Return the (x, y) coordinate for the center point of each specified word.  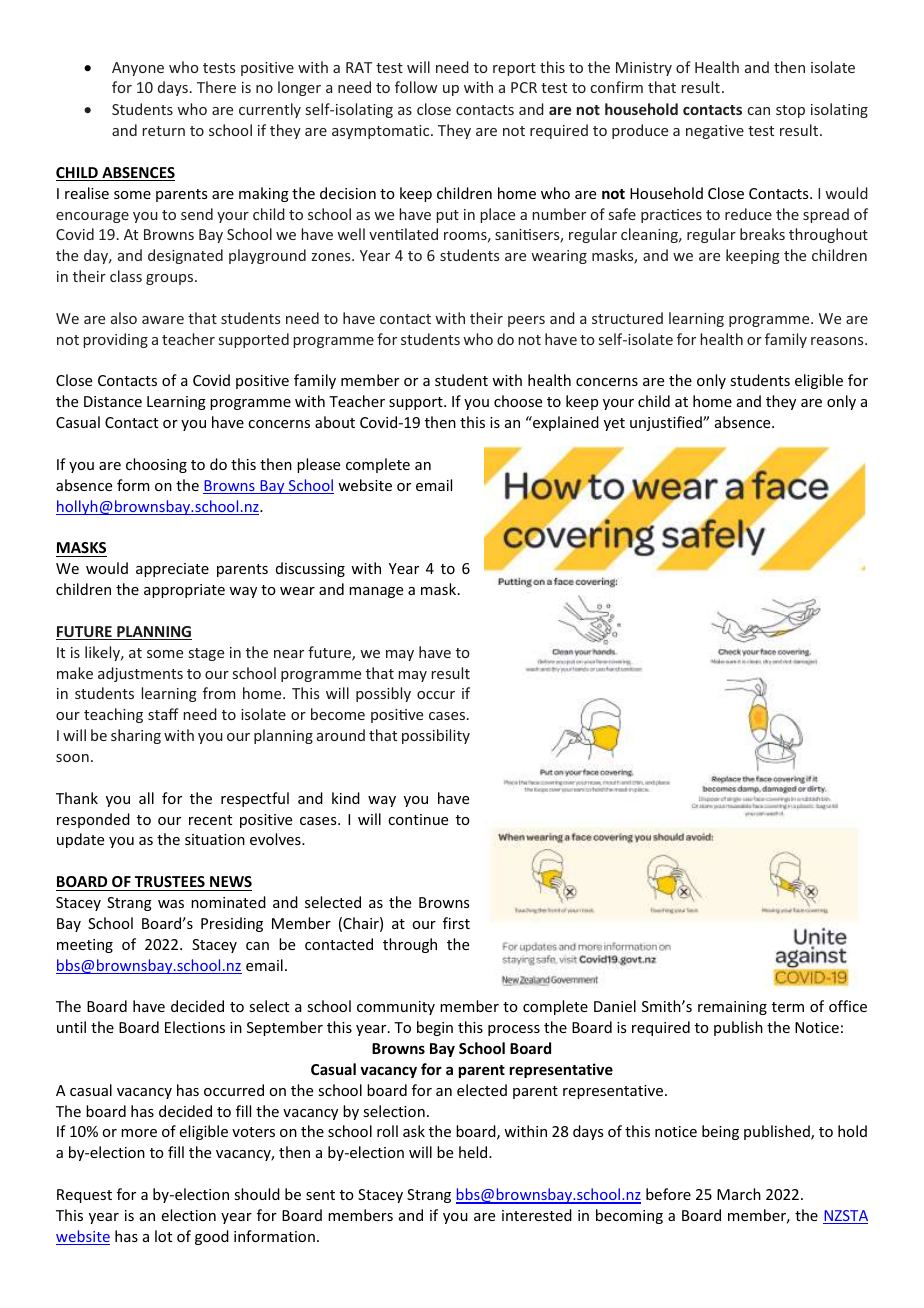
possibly (383, 694)
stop (790, 111)
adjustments (140, 674)
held (474, 1152)
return (163, 131)
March (739, 1194)
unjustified (667, 423)
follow (416, 87)
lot (163, 1236)
